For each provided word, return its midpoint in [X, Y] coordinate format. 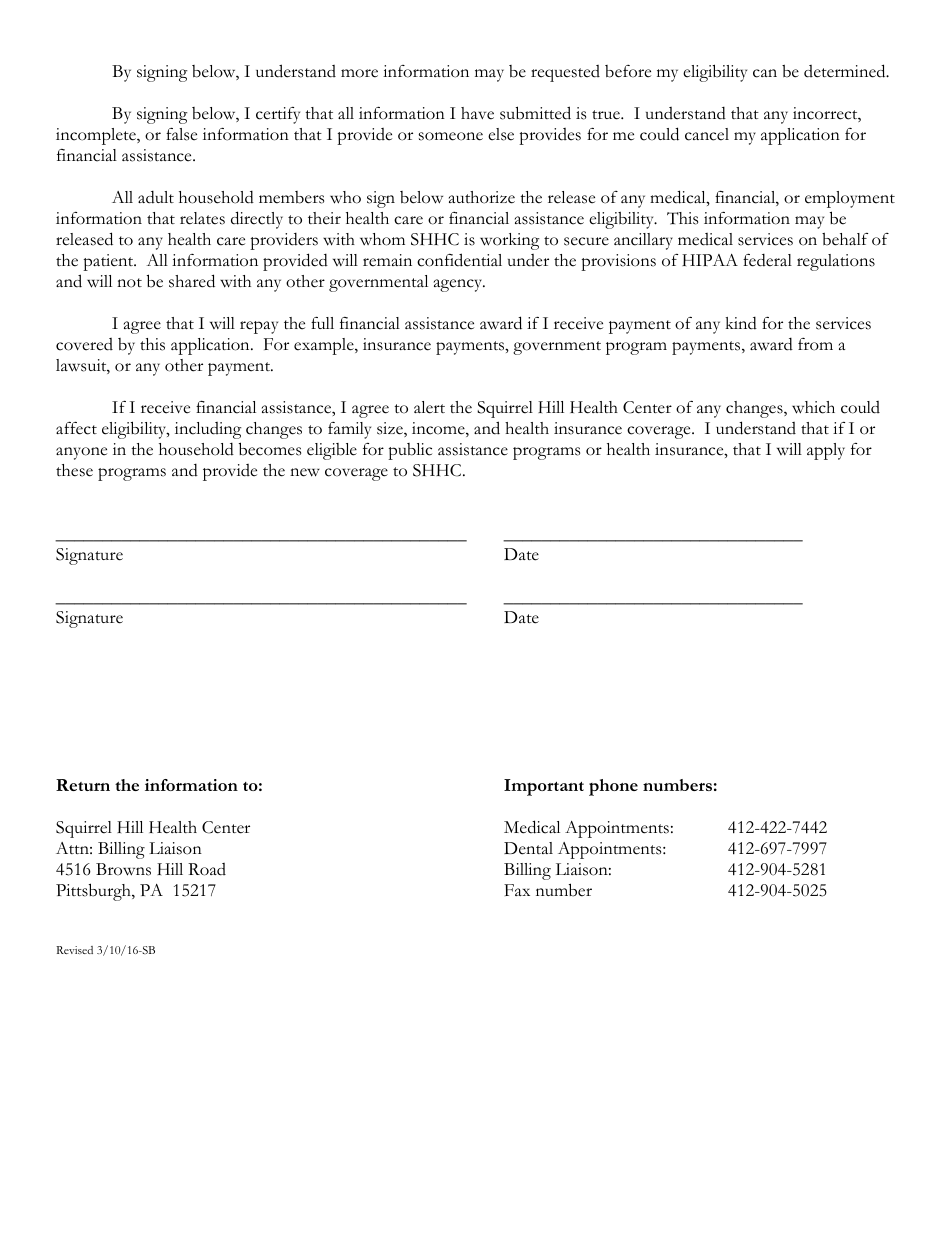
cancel [707, 134]
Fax [517, 890]
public [410, 451]
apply [826, 451]
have [477, 113]
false [181, 134]
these [74, 470]
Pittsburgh [94, 892]
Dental [528, 848]
